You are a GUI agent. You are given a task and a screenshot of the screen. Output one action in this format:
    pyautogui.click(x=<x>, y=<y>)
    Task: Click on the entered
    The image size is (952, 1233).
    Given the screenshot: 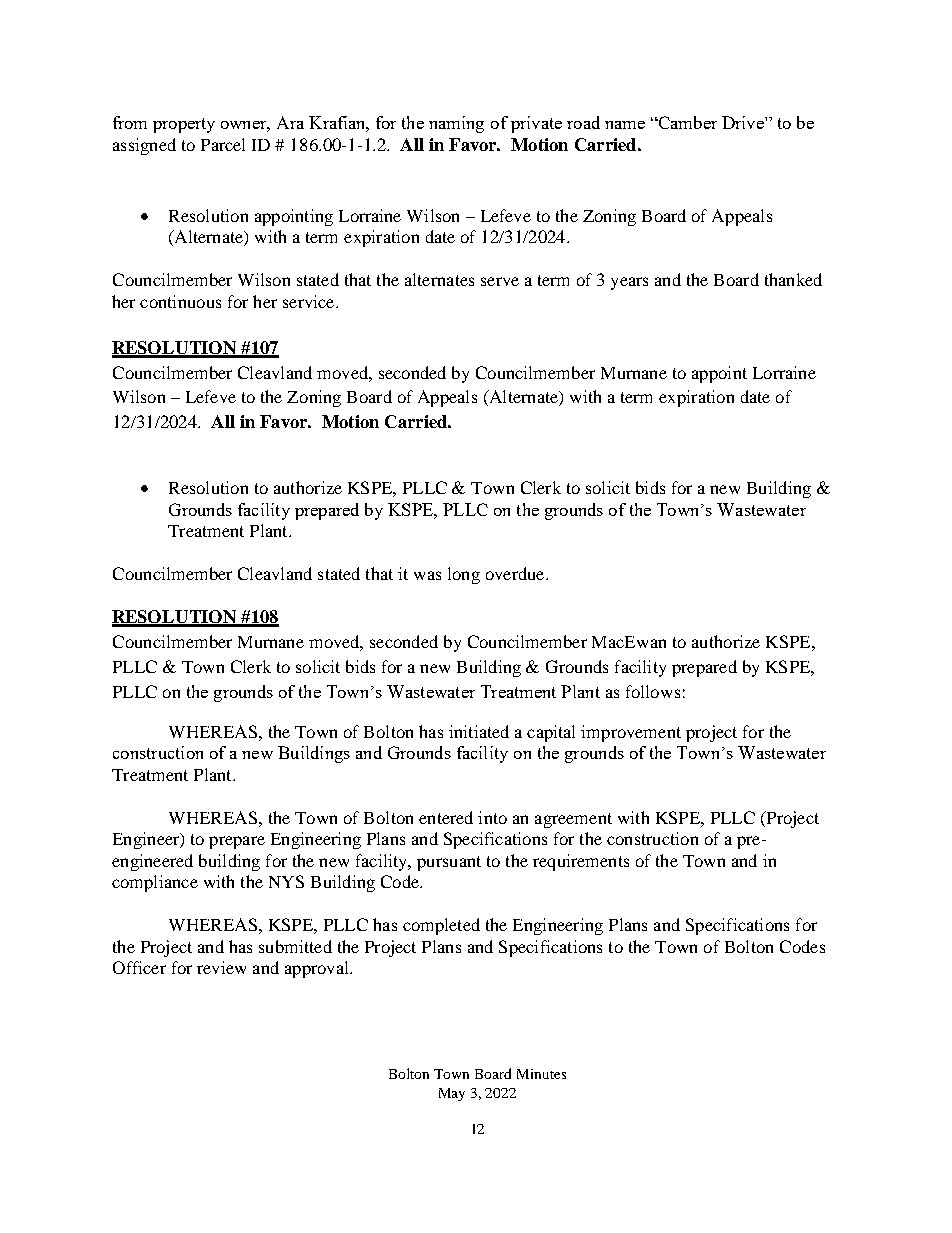 What is the action you would take?
    pyautogui.click(x=446, y=817)
